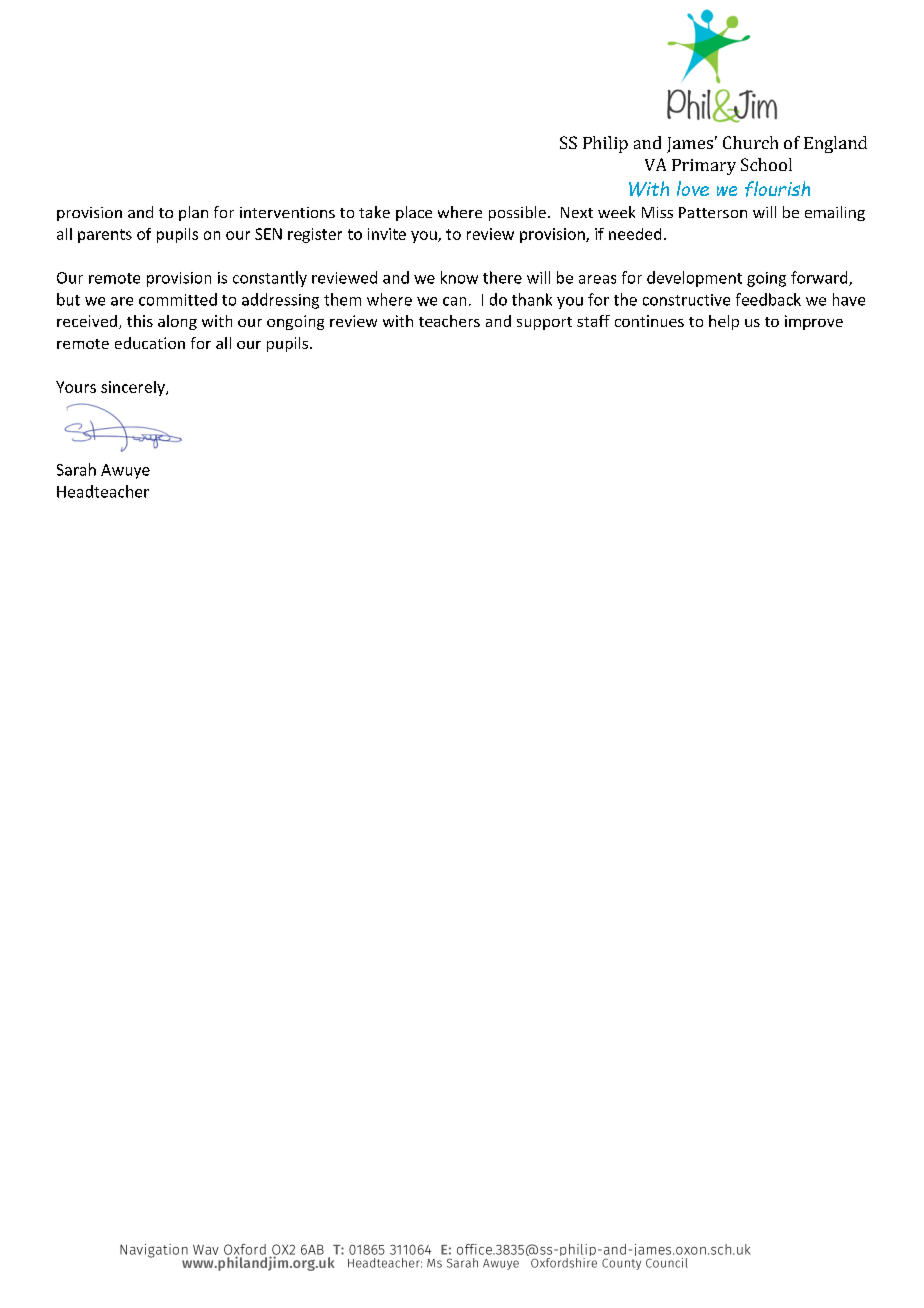 The width and height of the screenshot is (924, 1308). Describe the element at coordinates (454, 301) in the screenshot. I see `can` at that location.
